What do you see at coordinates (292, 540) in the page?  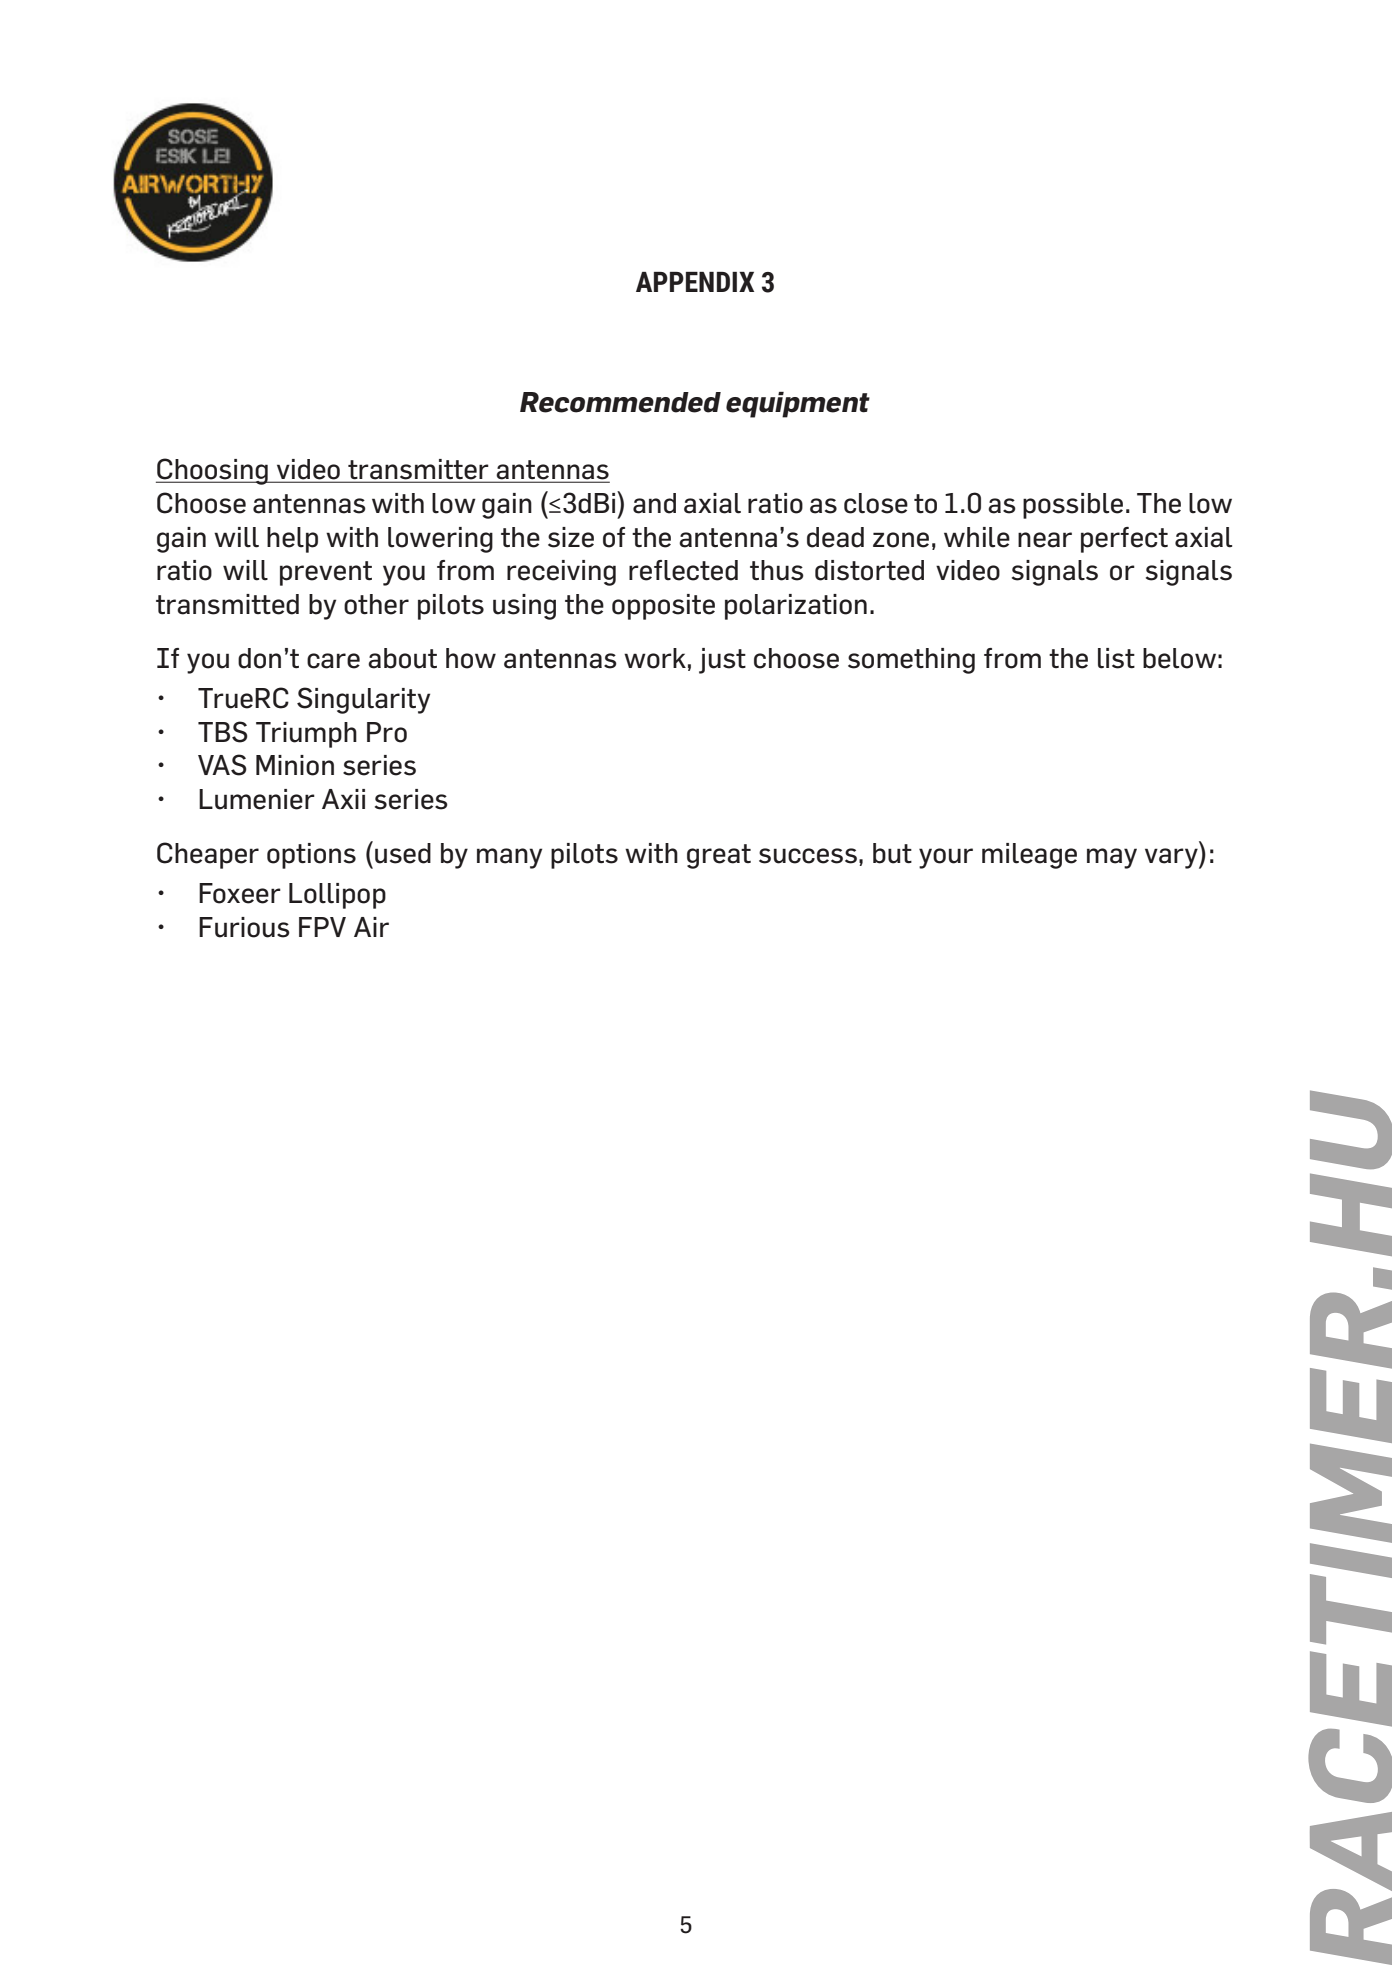 I see `help` at bounding box center [292, 540].
